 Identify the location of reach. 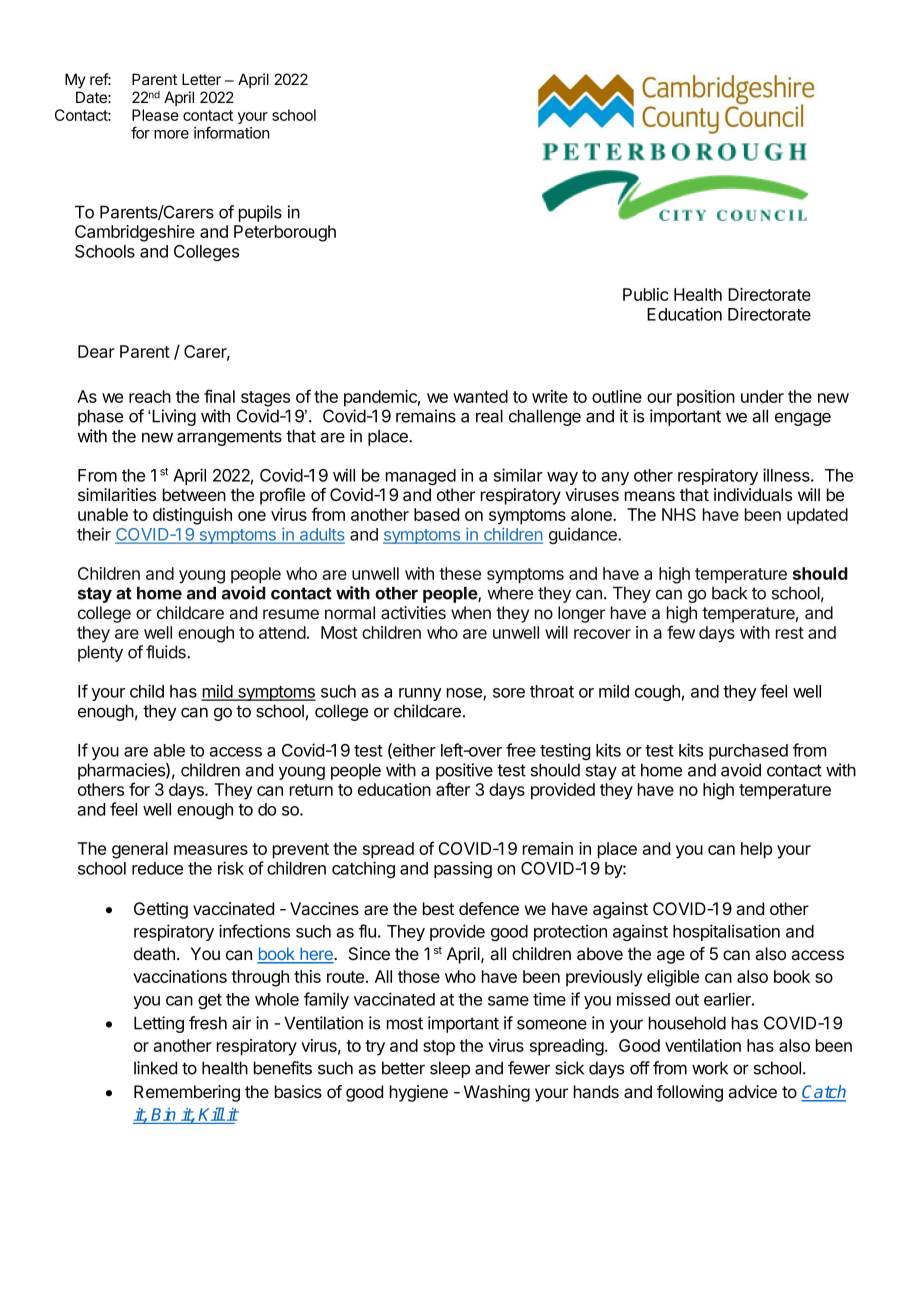
(150, 396).
